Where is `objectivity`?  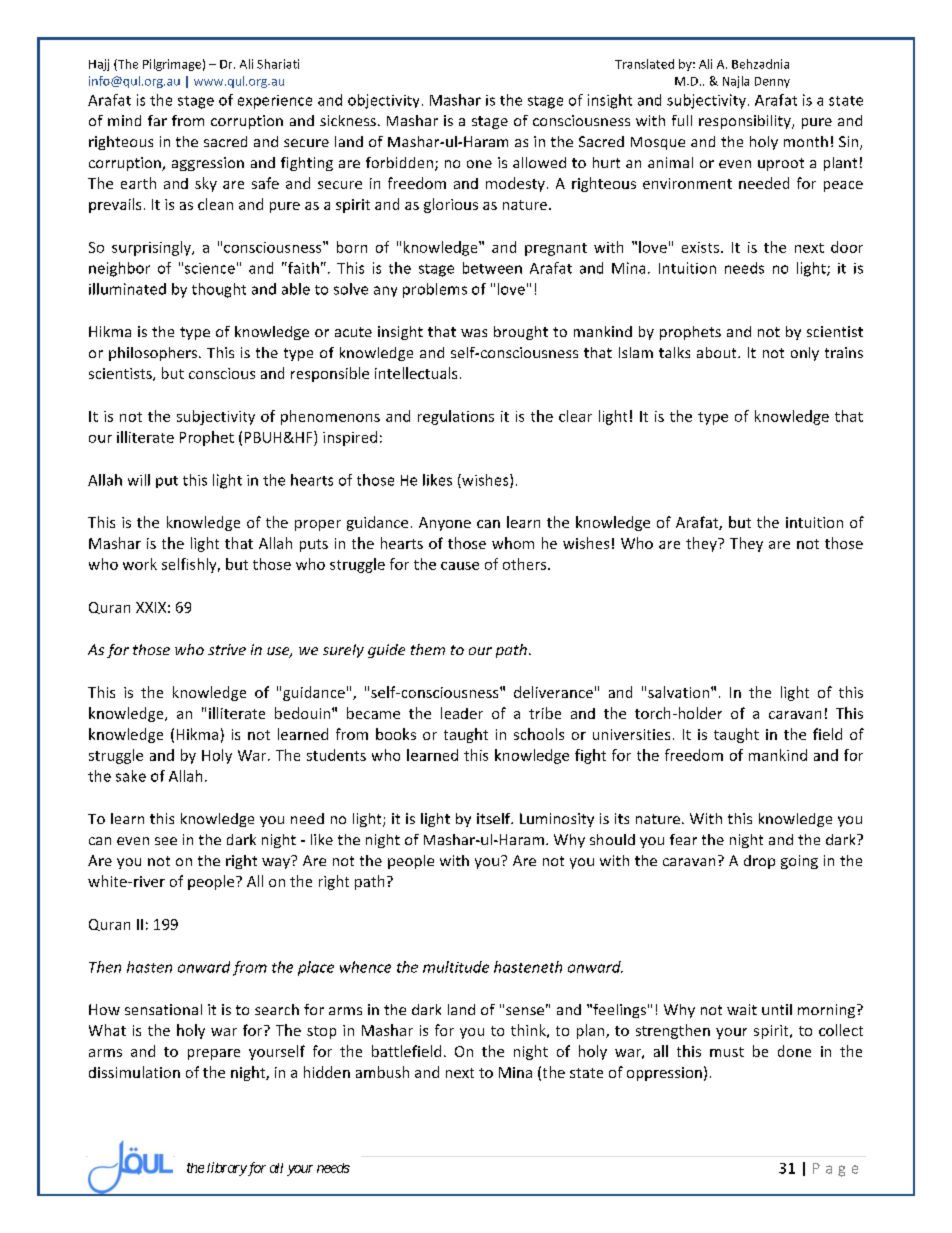 objectivity is located at coordinates (383, 101).
